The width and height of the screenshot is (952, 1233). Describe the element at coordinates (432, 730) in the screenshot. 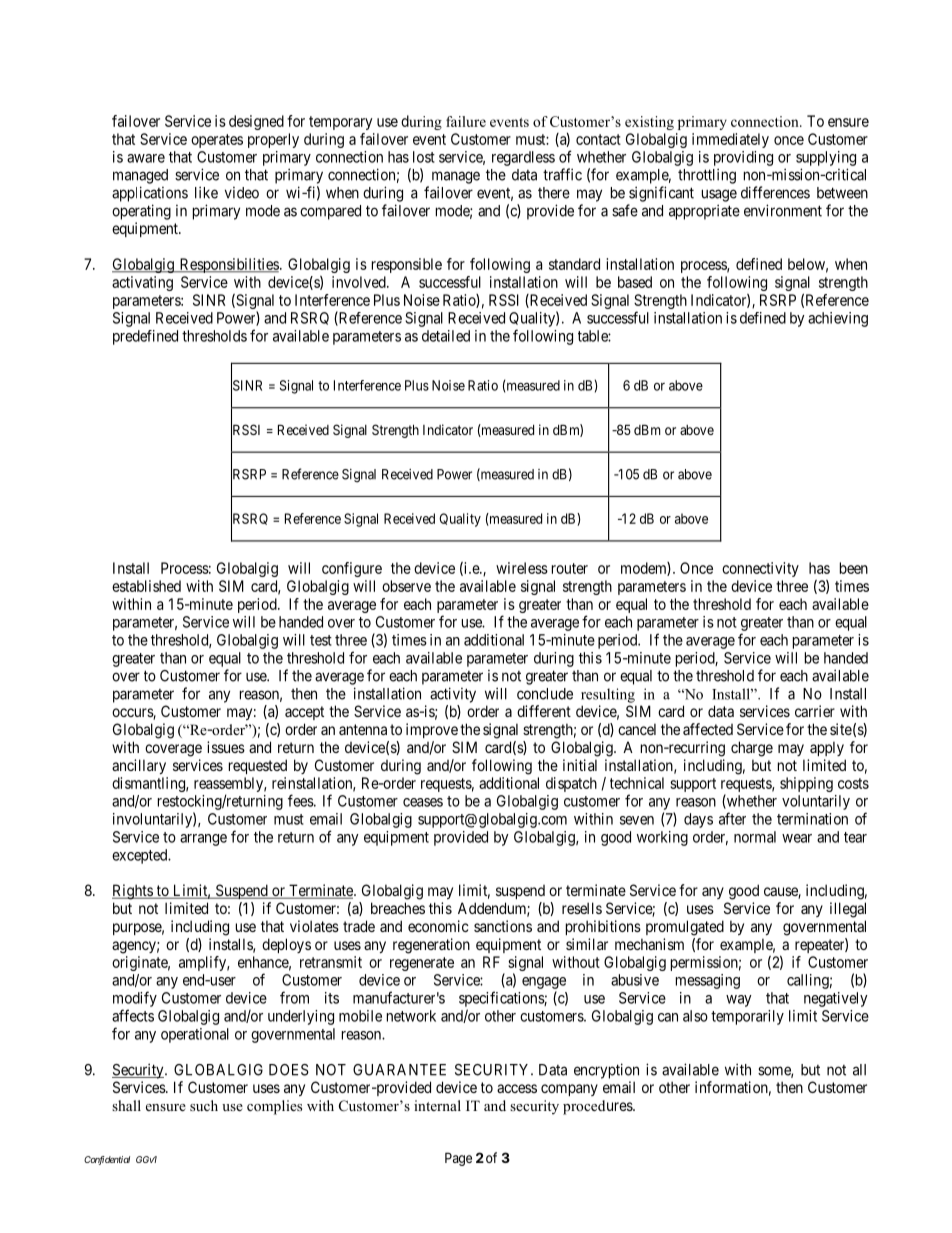

I see `improve` at that location.
